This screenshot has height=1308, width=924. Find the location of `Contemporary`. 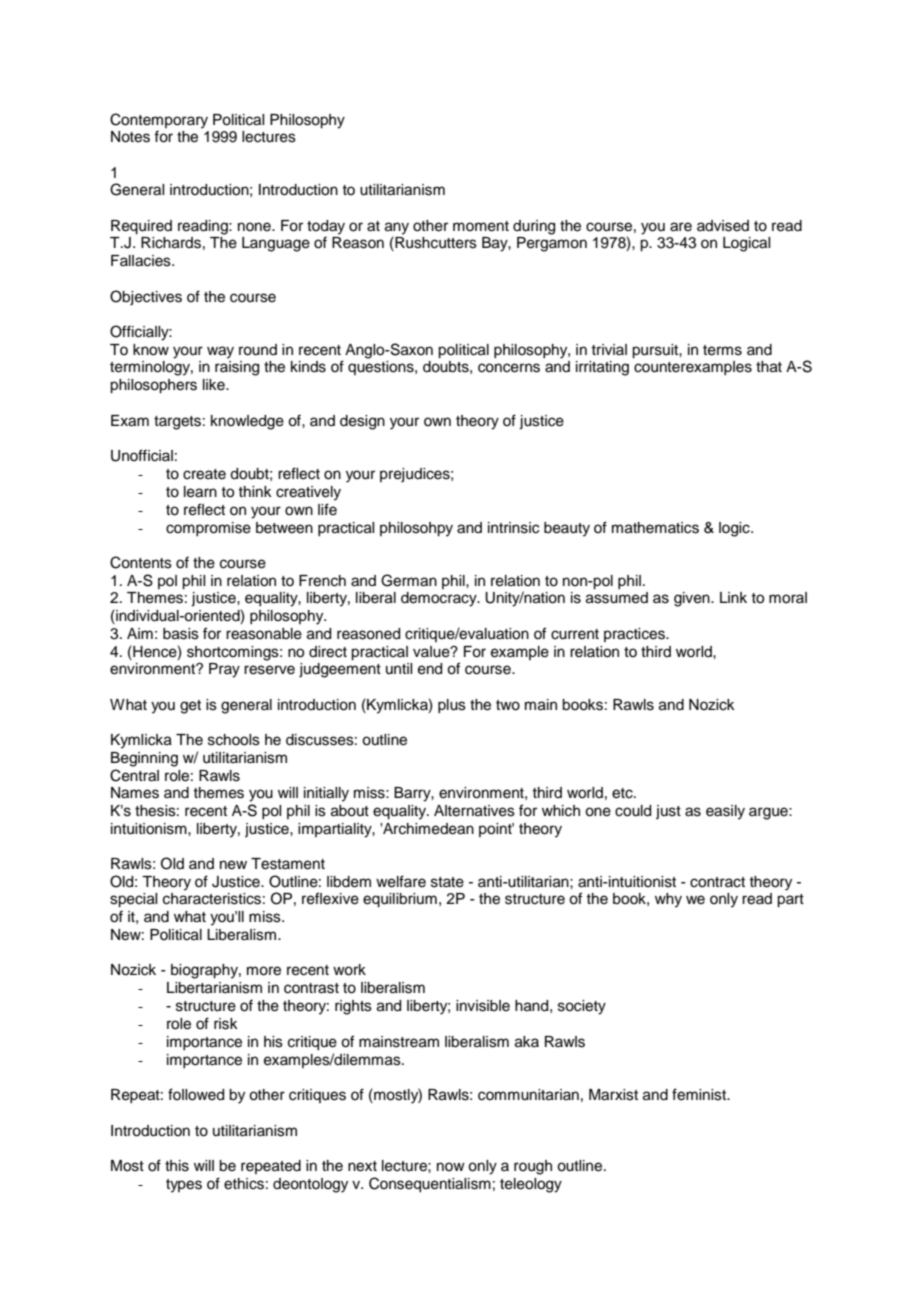

Contemporary is located at coordinates (159, 121).
